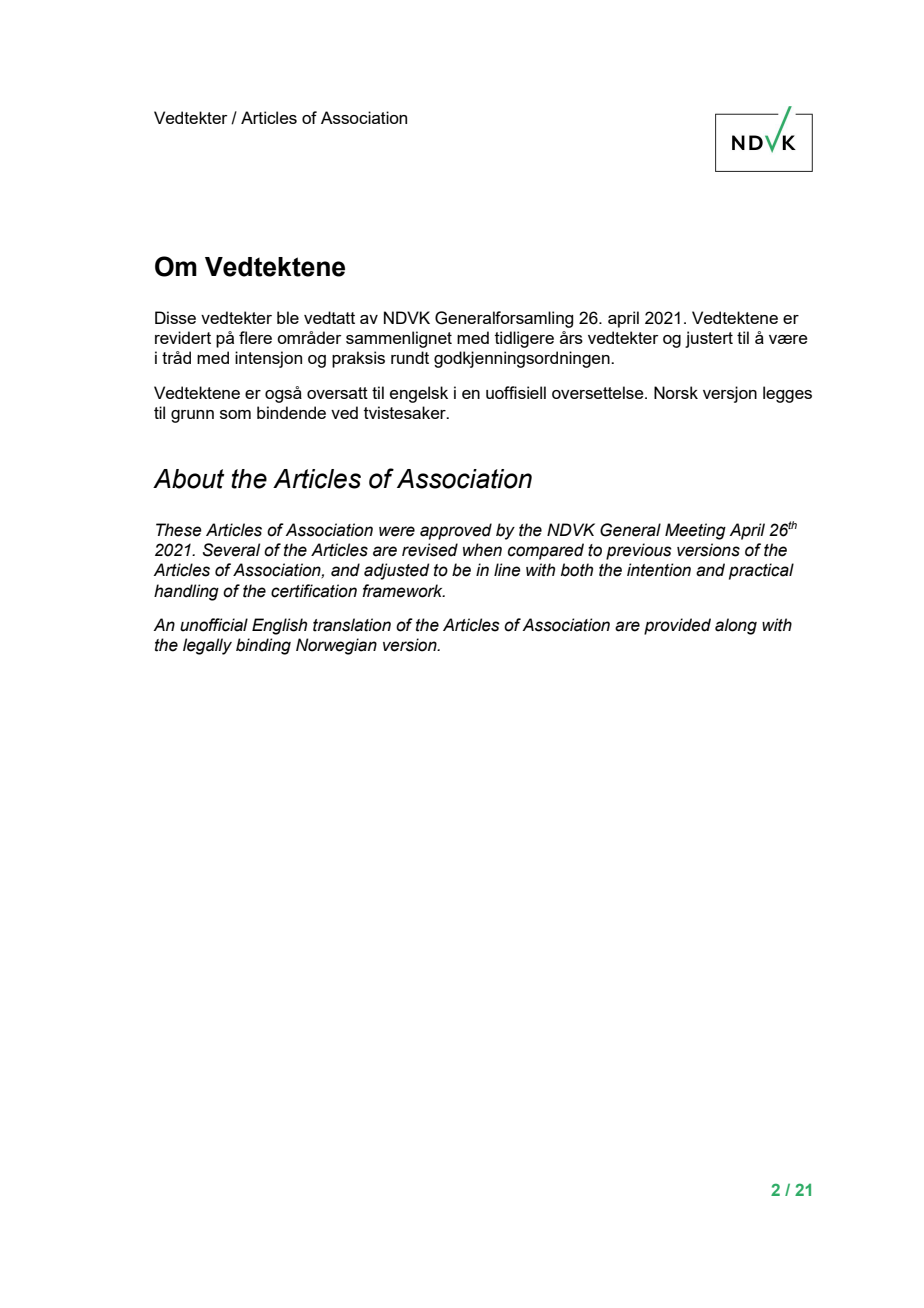  I want to click on binding, so click(263, 646).
